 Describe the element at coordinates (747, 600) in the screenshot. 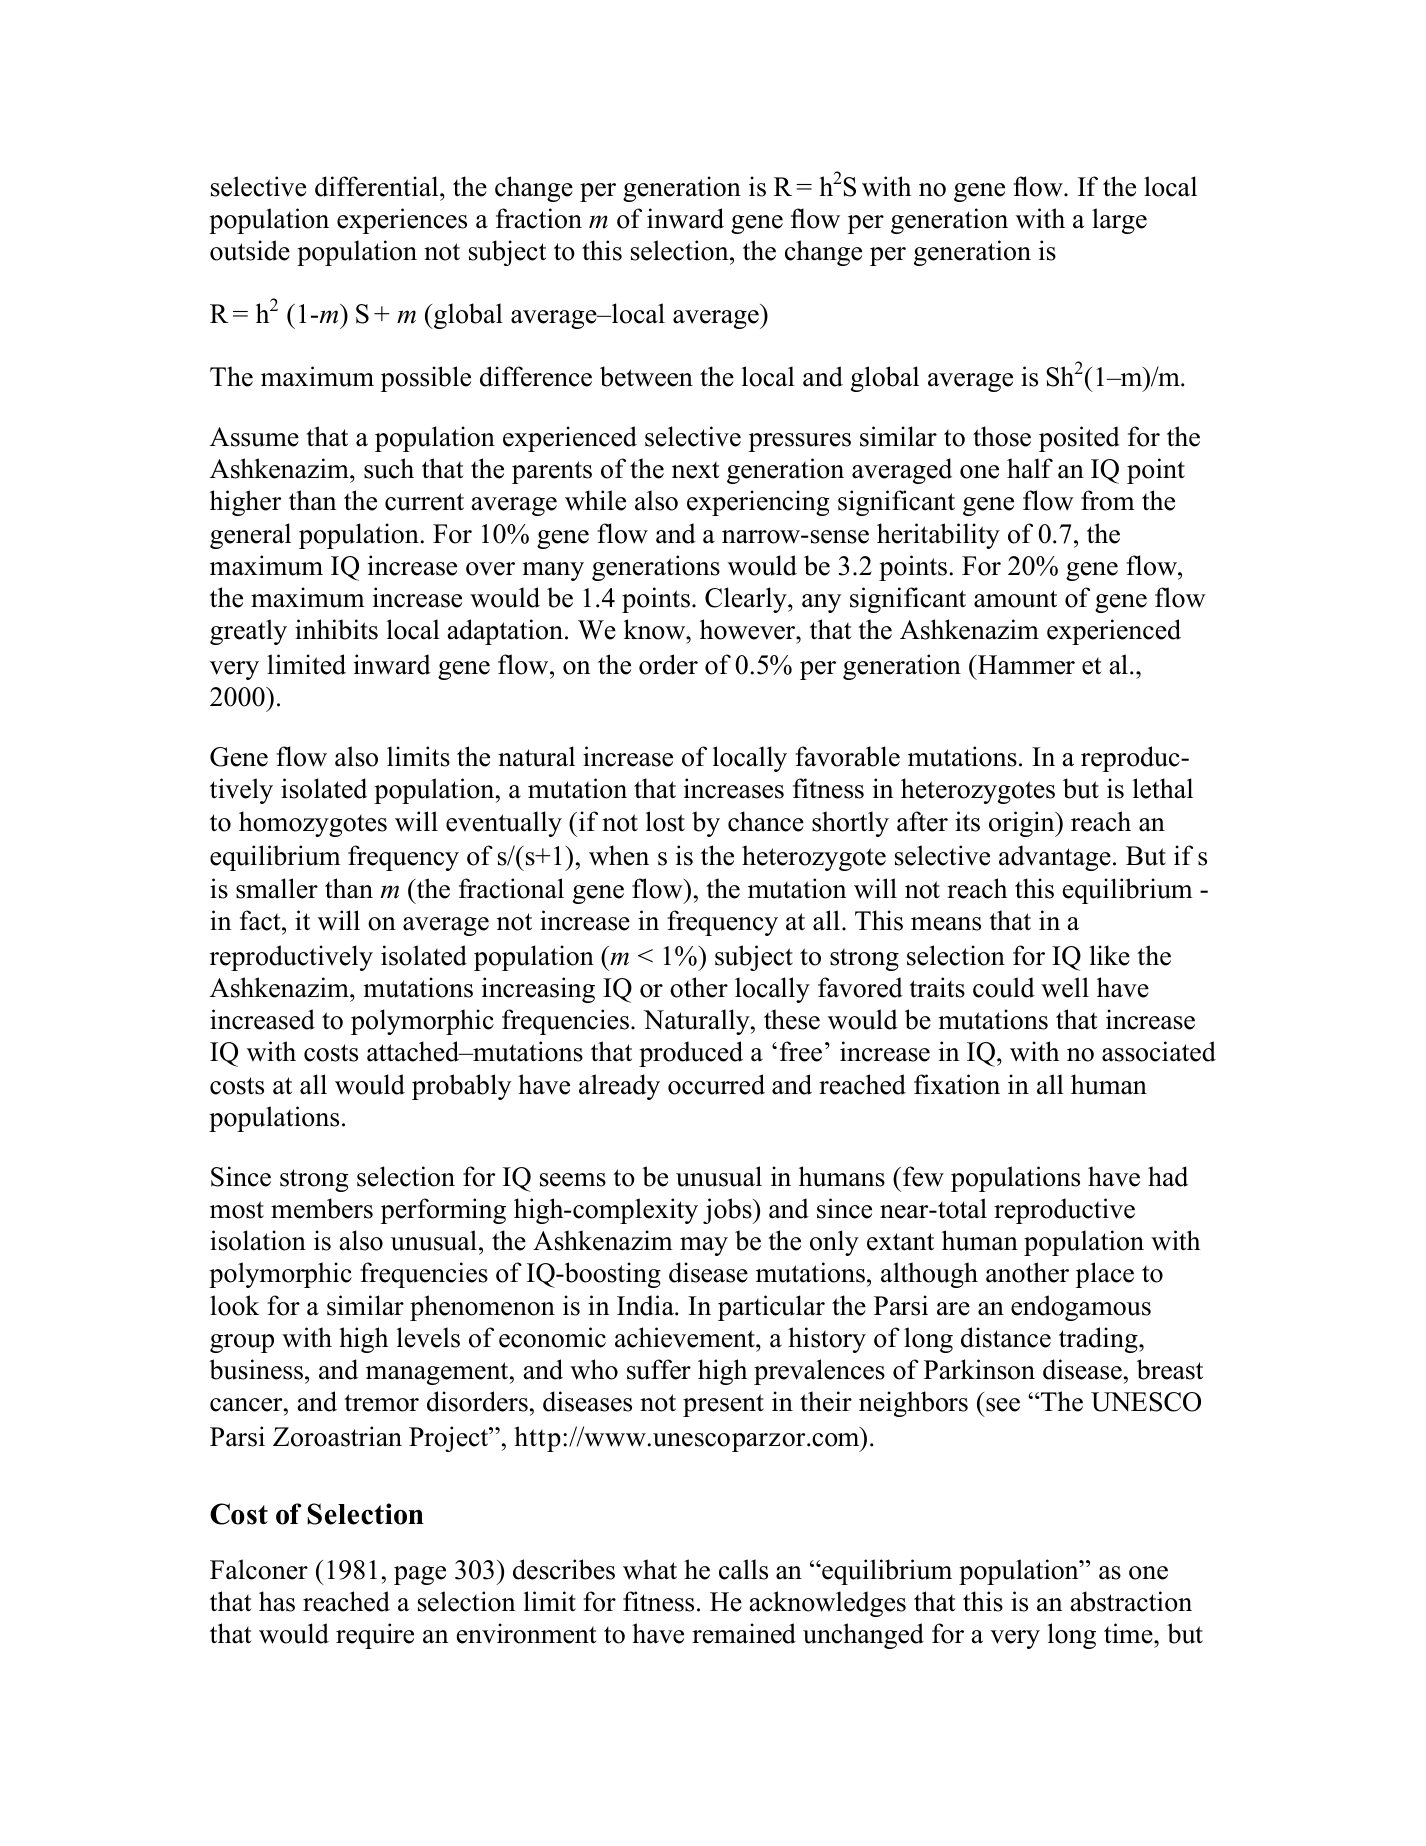

I see `Clearly` at that location.
